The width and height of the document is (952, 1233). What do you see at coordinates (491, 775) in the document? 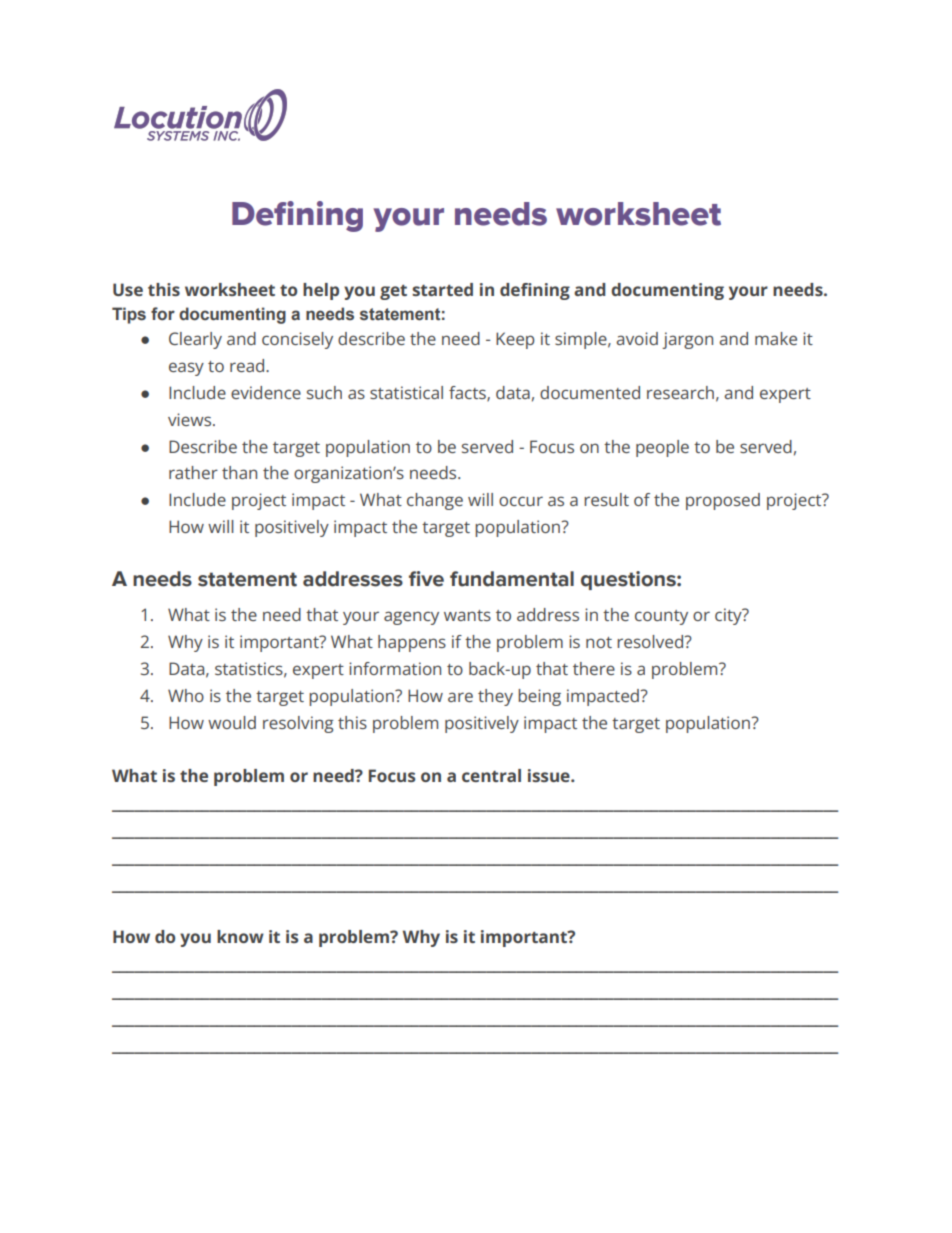
I see `central` at bounding box center [491, 775].
